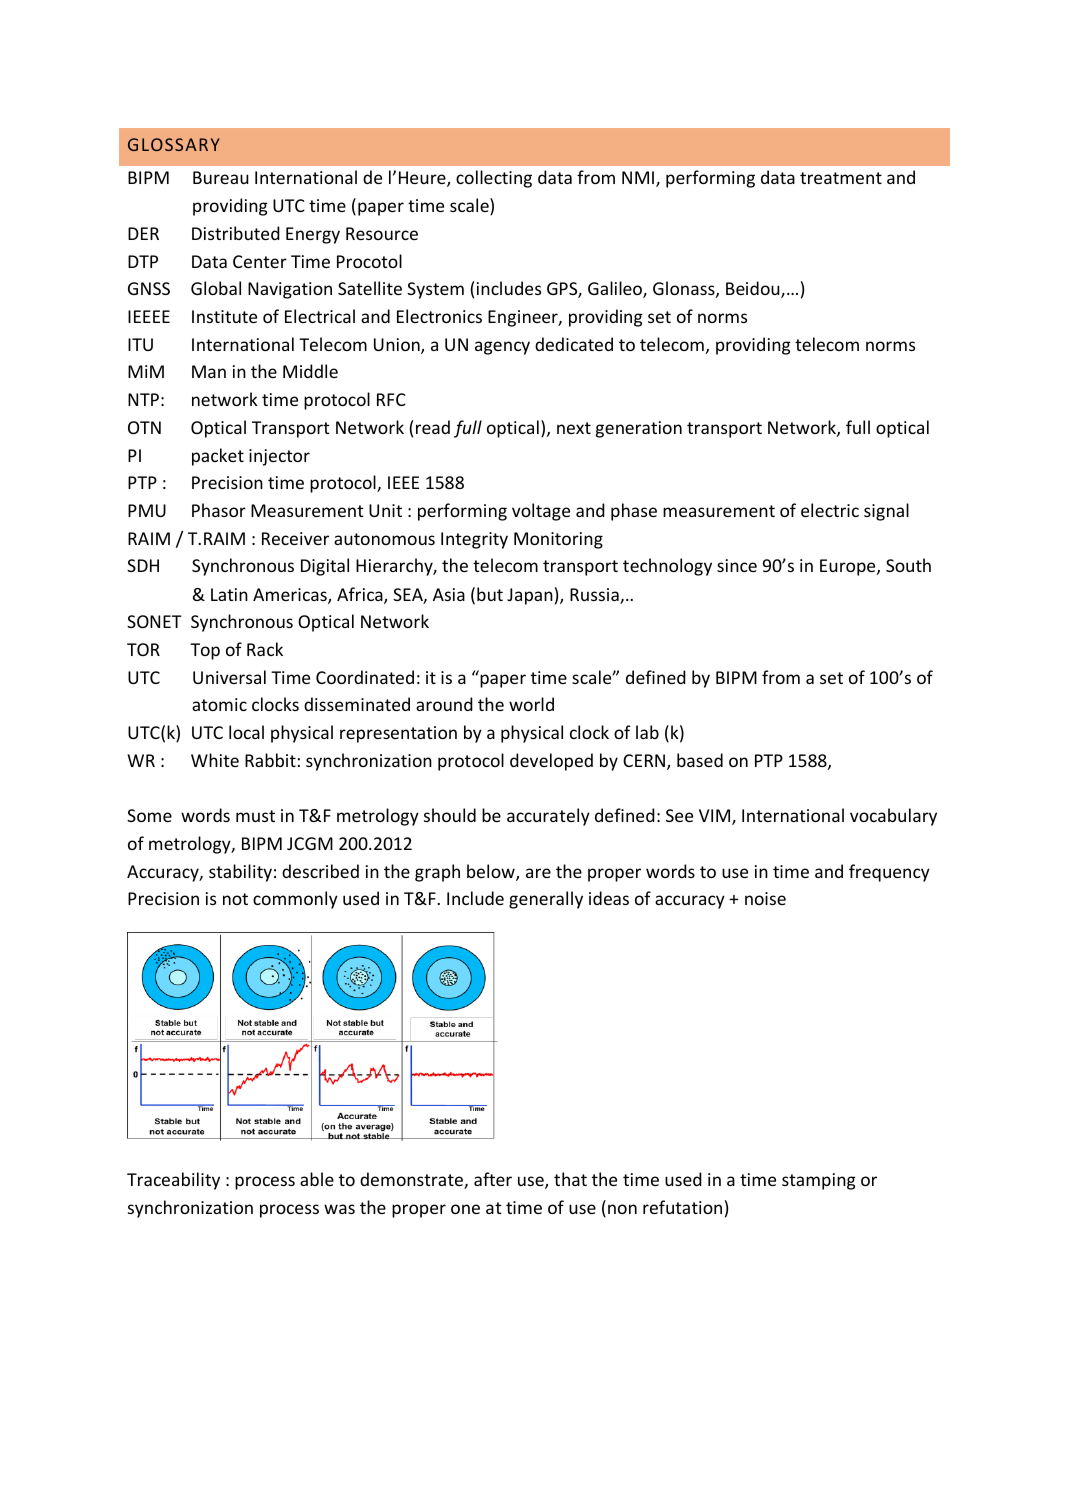  What do you see at coordinates (494, 179) in the screenshot?
I see `collecting` at bounding box center [494, 179].
